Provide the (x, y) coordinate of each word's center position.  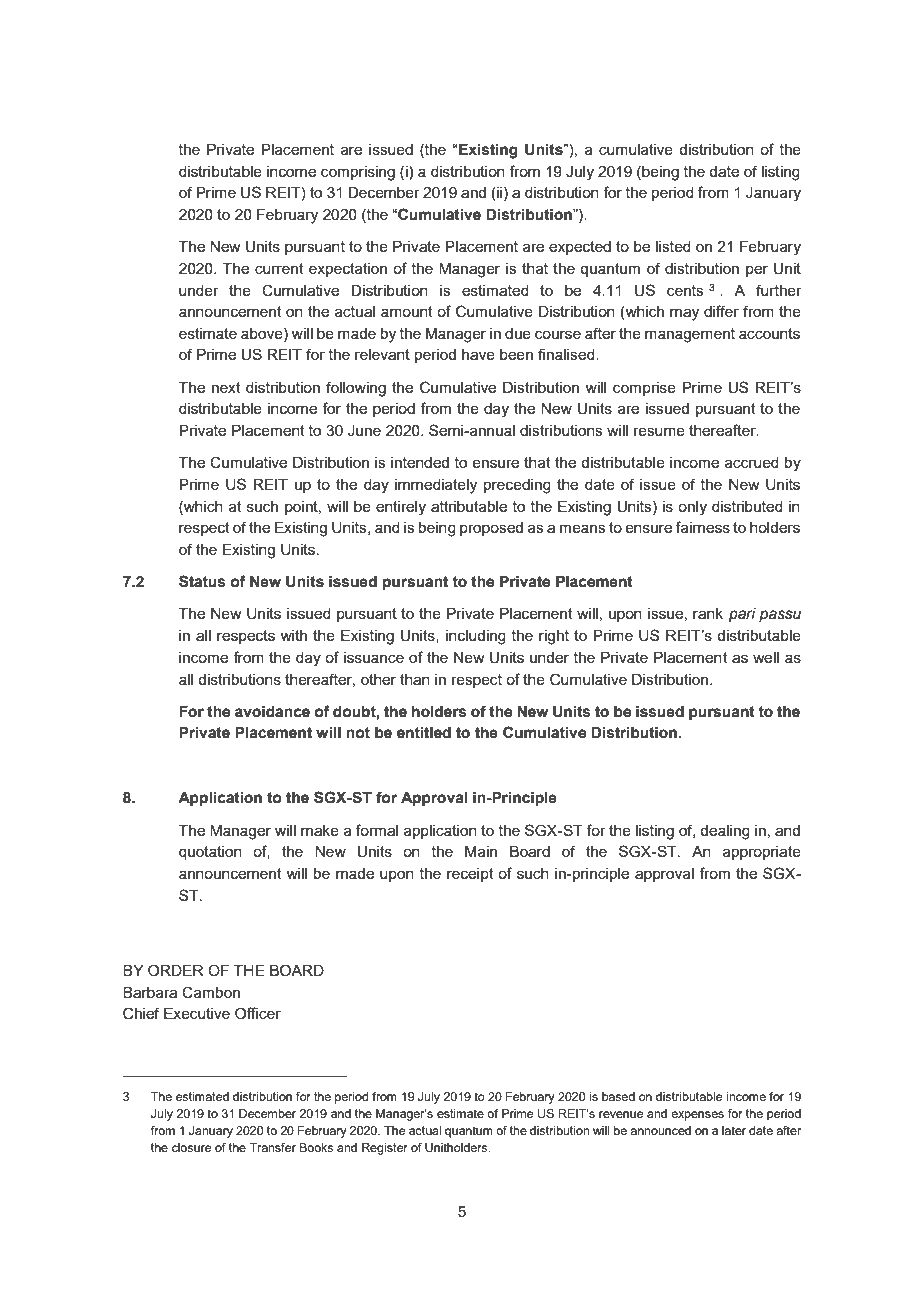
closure (191, 1147)
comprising (358, 173)
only (692, 508)
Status (202, 581)
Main (481, 851)
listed (673, 246)
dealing (725, 832)
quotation (210, 853)
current (279, 268)
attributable (469, 506)
